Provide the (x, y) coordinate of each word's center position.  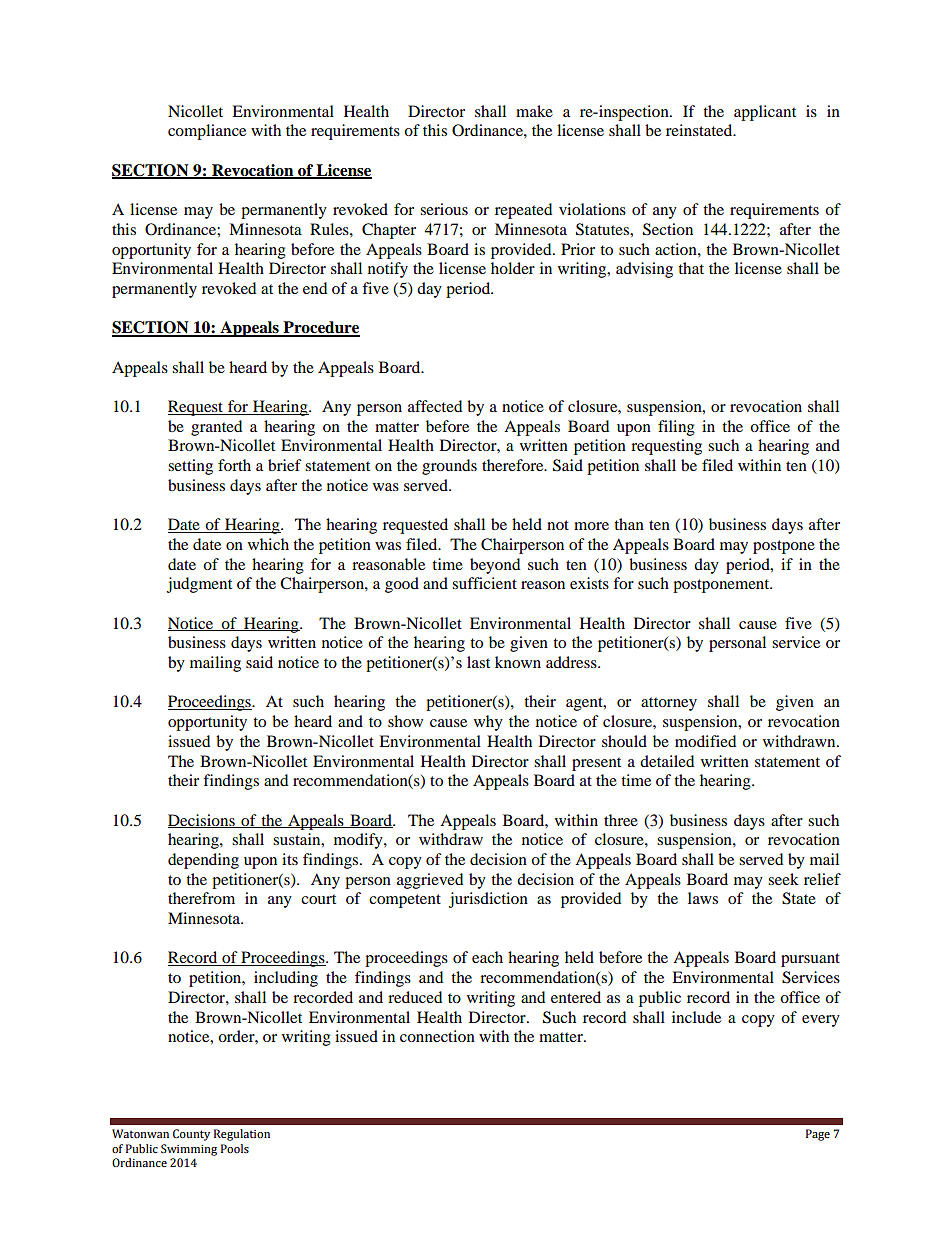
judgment (199, 585)
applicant (765, 113)
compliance (207, 132)
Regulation (242, 1135)
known (518, 662)
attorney (669, 704)
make (534, 111)
